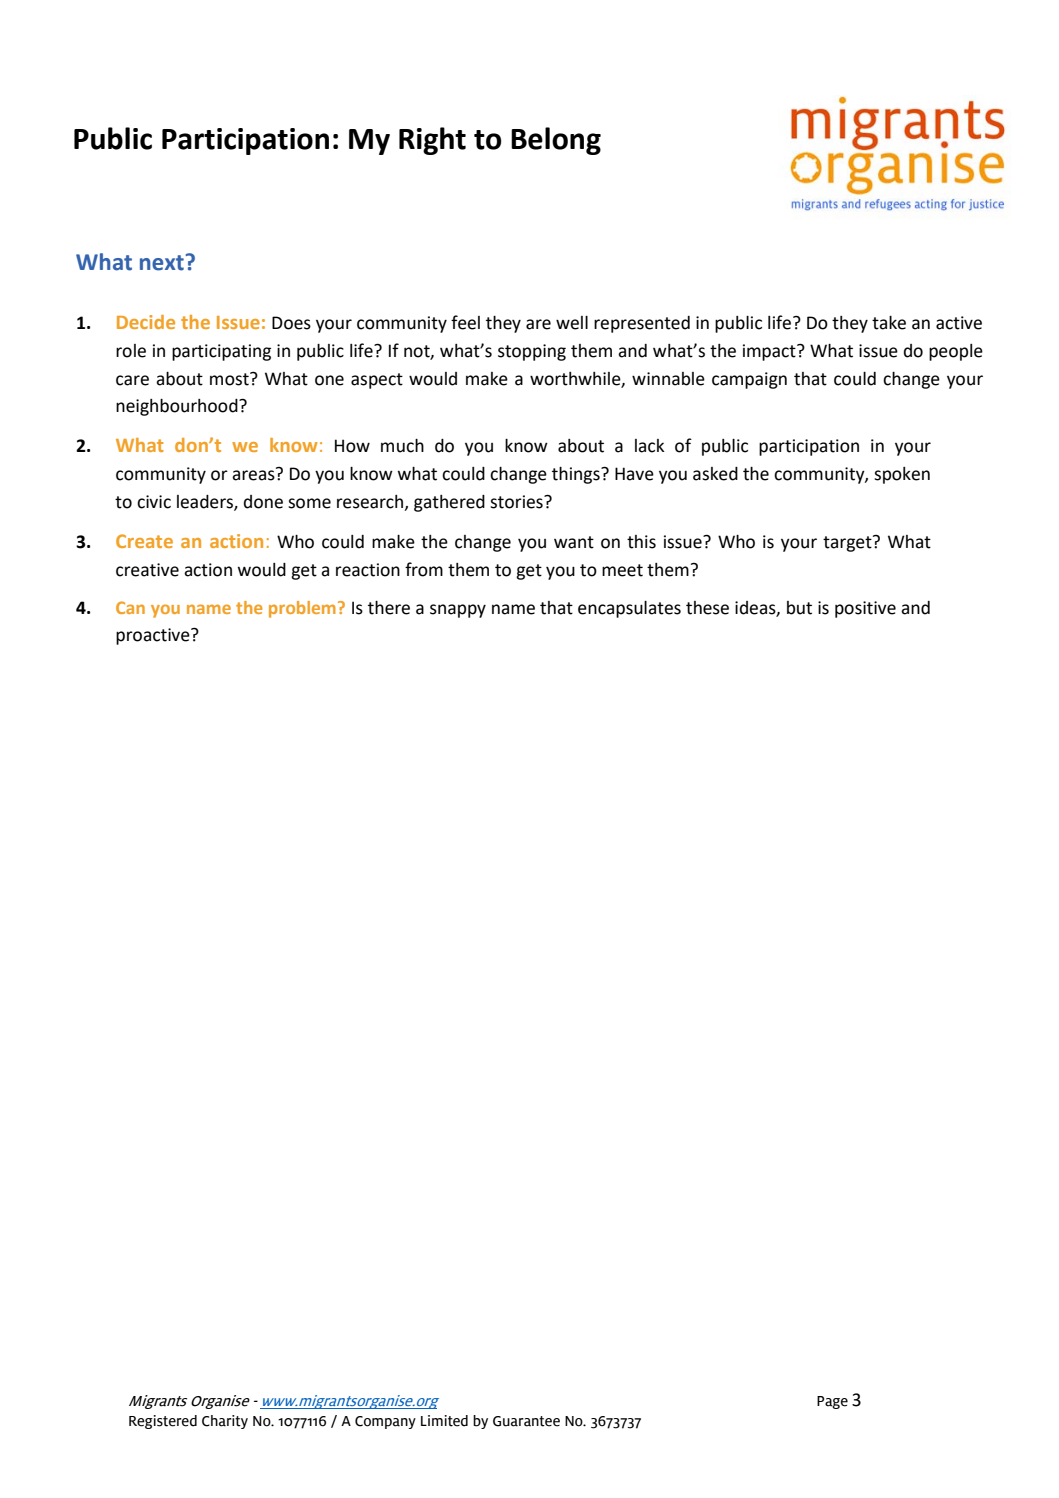 The image size is (1059, 1498). Describe the element at coordinates (799, 608) in the screenshot. I see `but` at that location.
